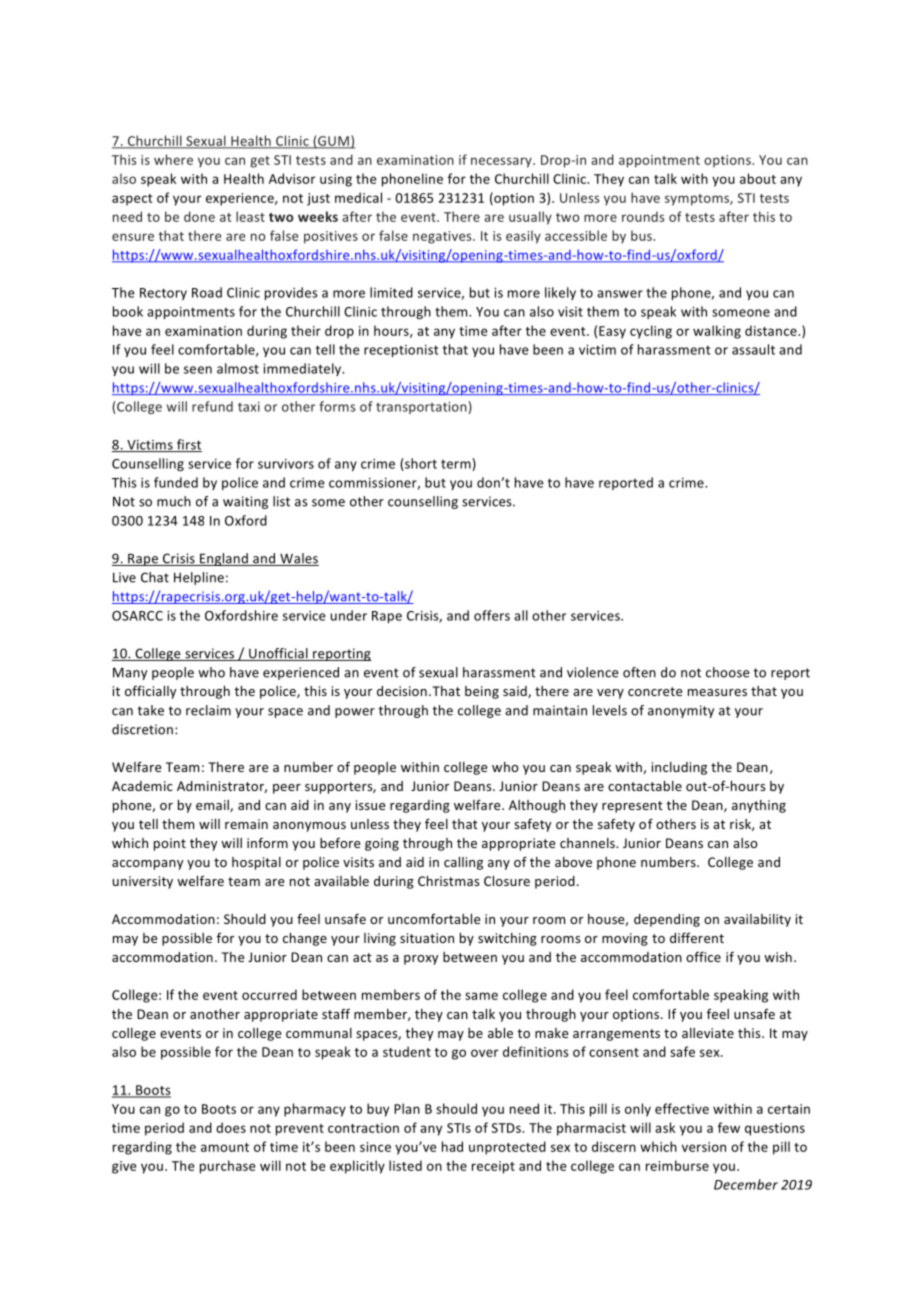  Describe the element at coordinates (213, 806) in the screenshot. I see `email` at that location.
